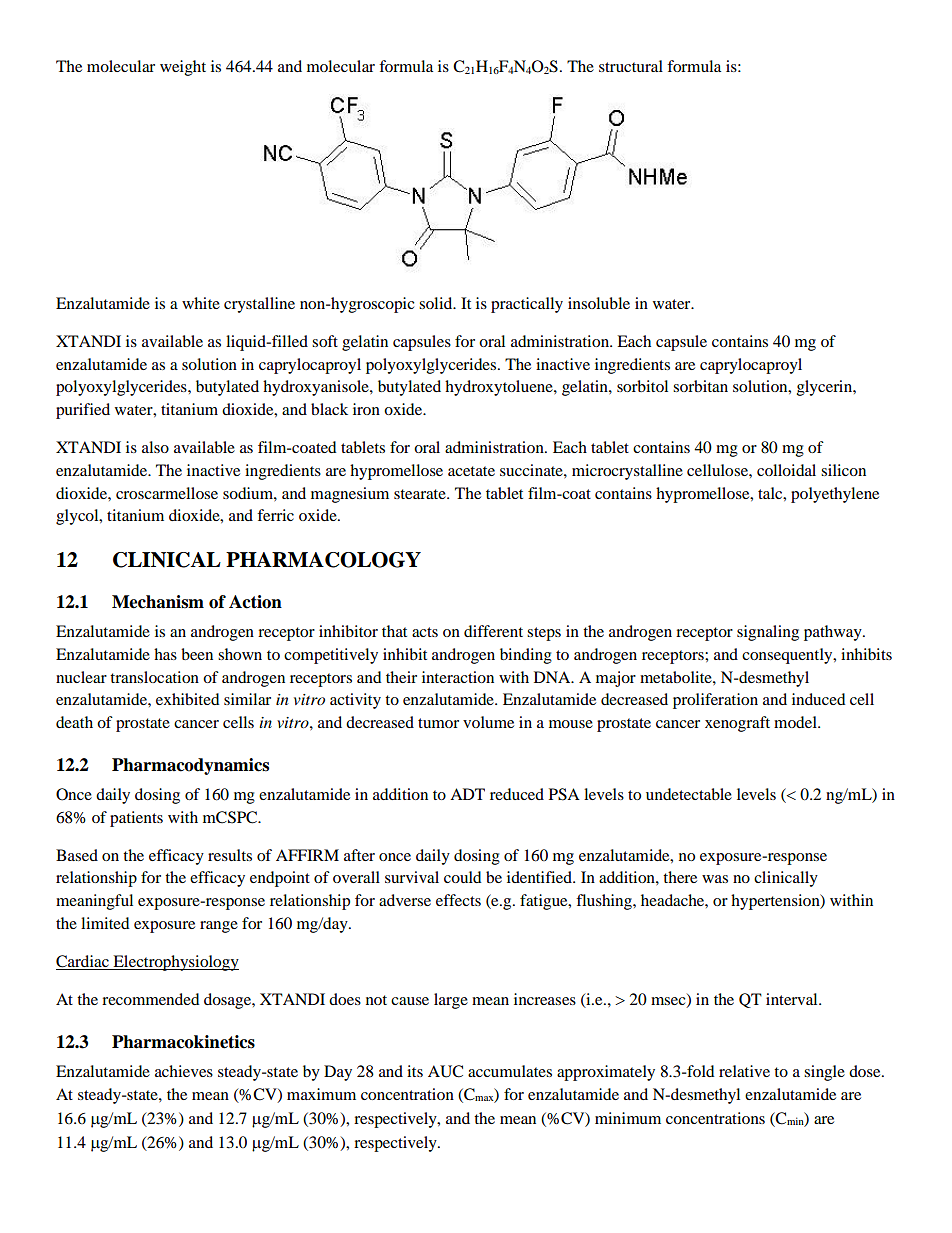 Image resolution: width=952 pixels, height=1233 pixels. What do you see at coordinates (158, 602) in the document?
I see `Mechanism` at bounding box center [158, 602].
